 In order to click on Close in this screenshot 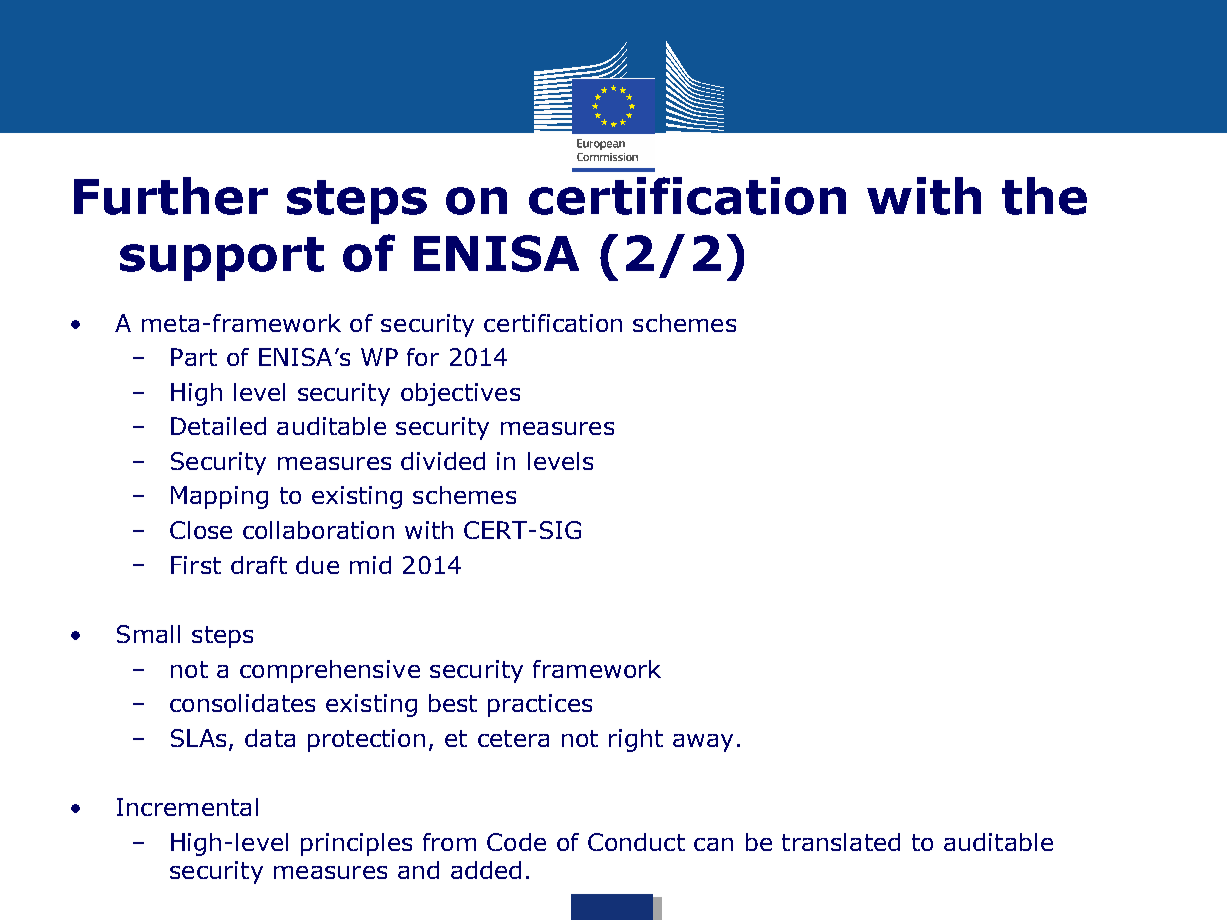, I will do `click(201, 530)`.
